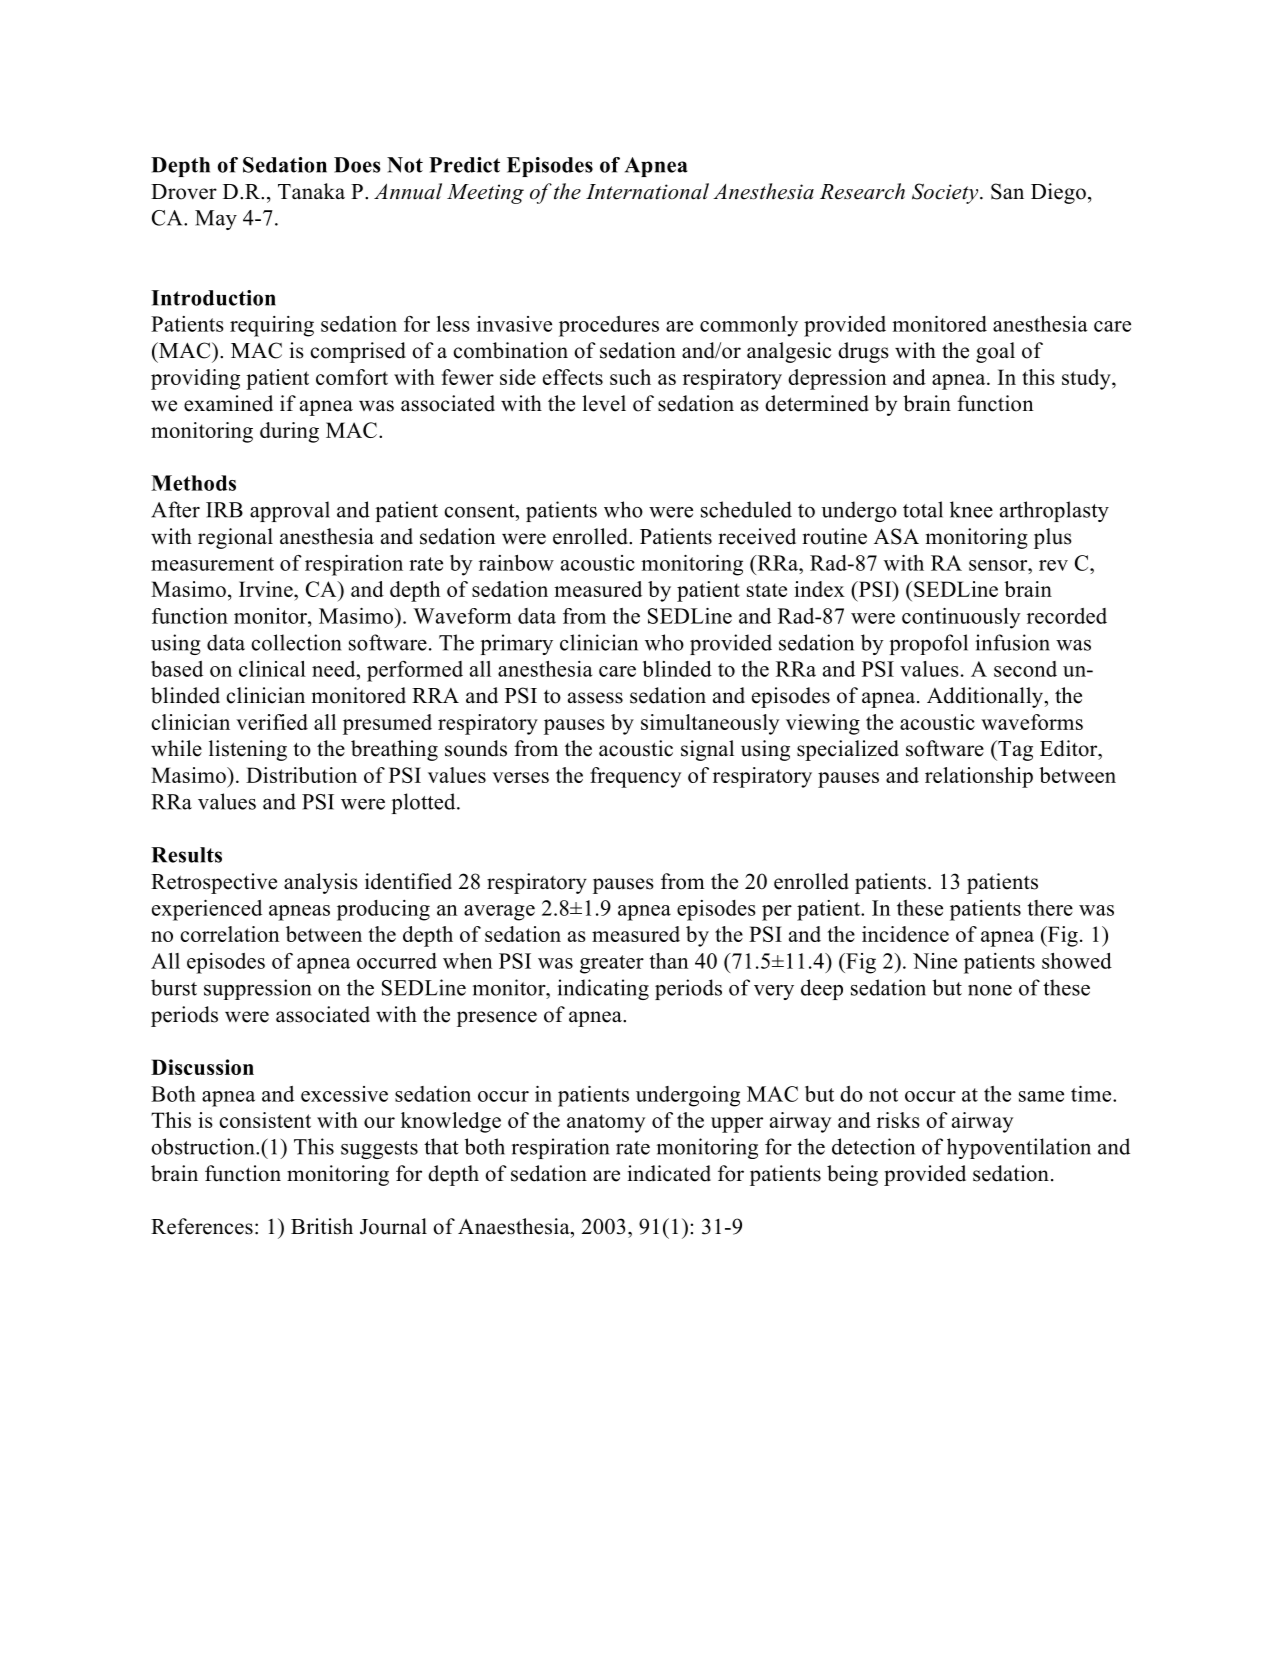 This screenshot has width=1284, height=1662. What do you see at coordinates (971, 509) in the screenshot?
I see `knee` at bounding box center [971, 509].
